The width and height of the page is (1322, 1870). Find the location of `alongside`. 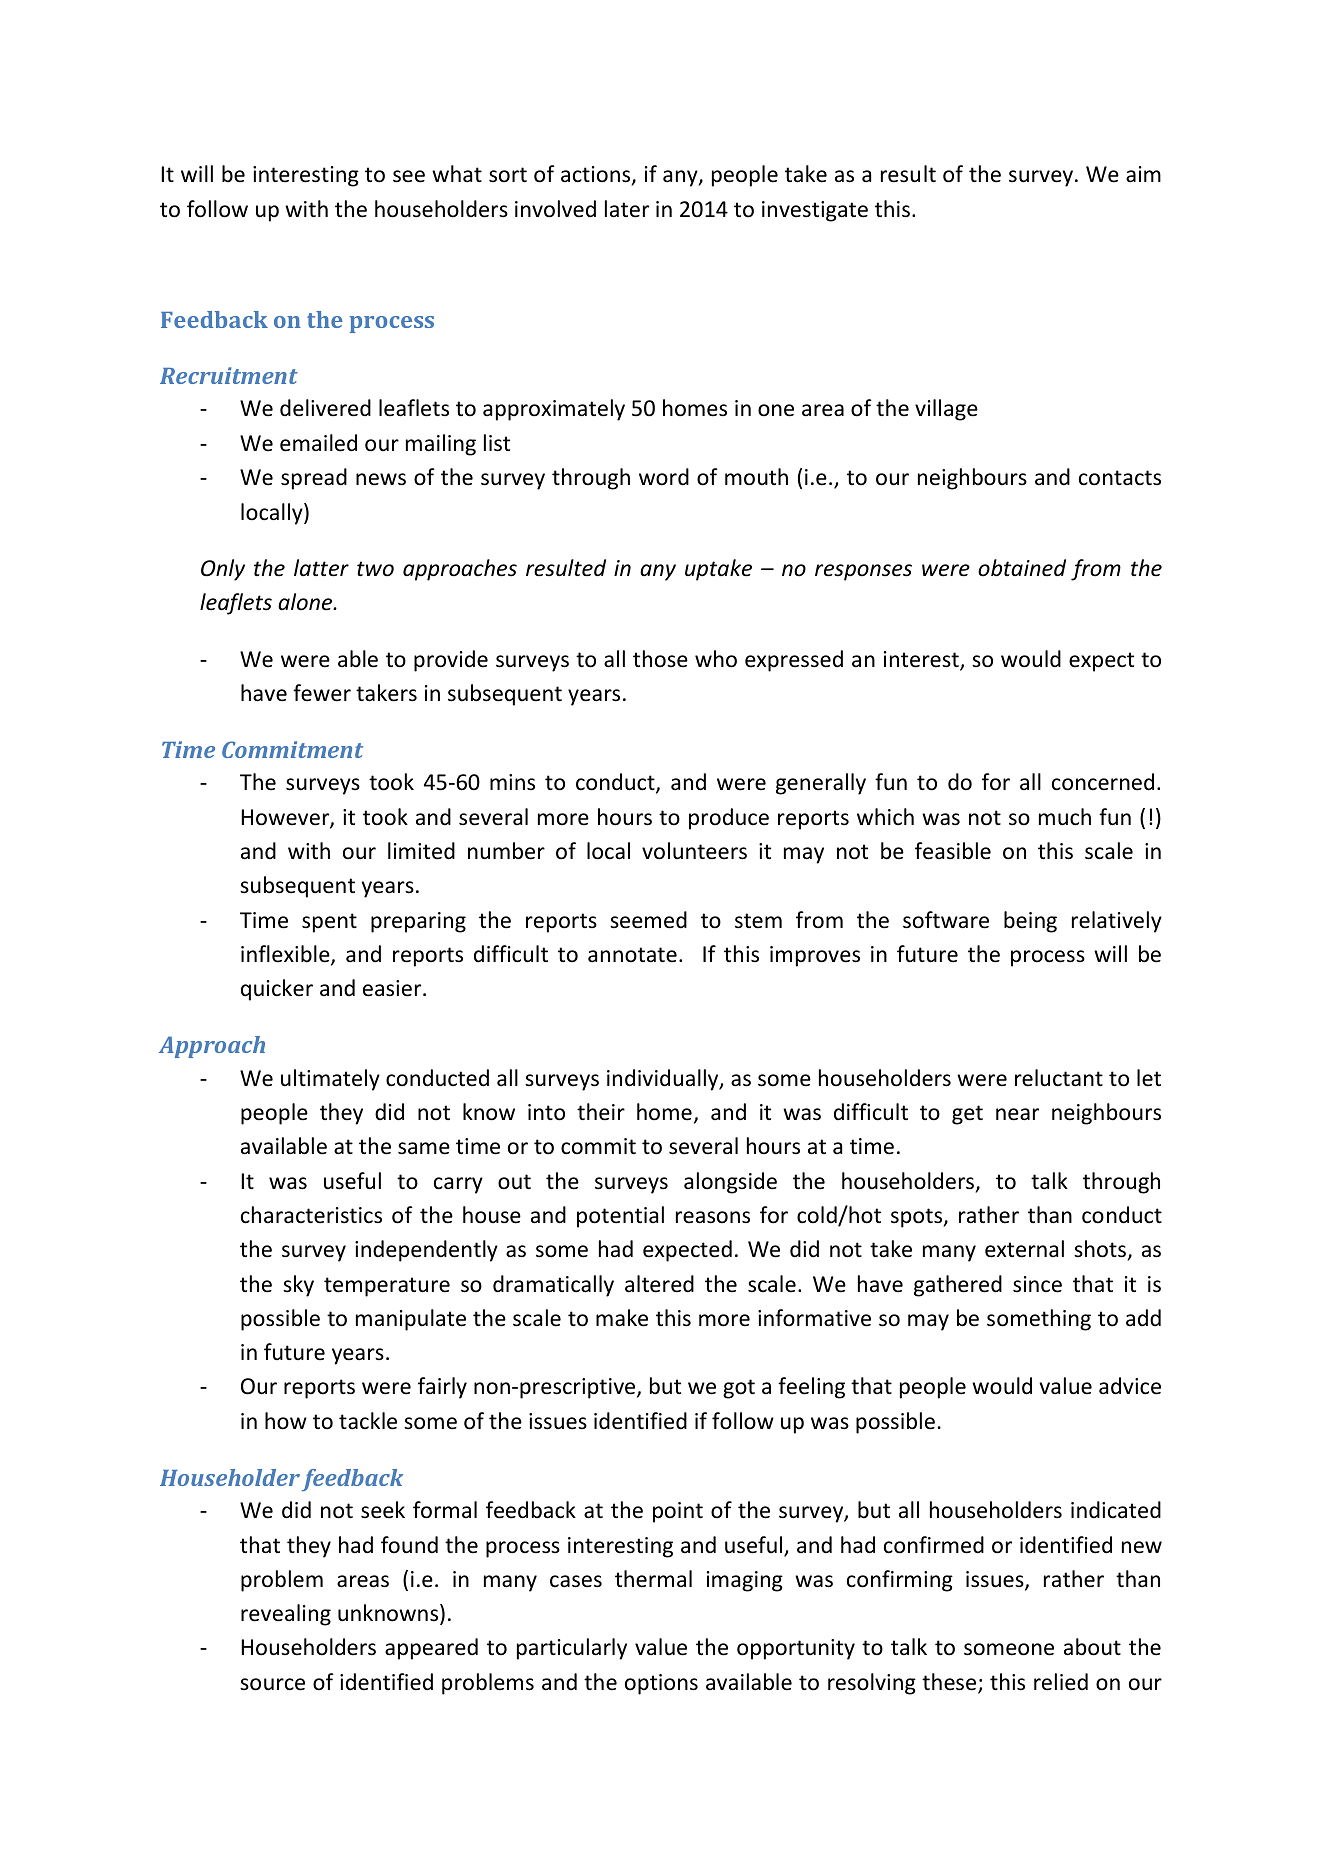

alongside is located at coordinates (730, 1183).
